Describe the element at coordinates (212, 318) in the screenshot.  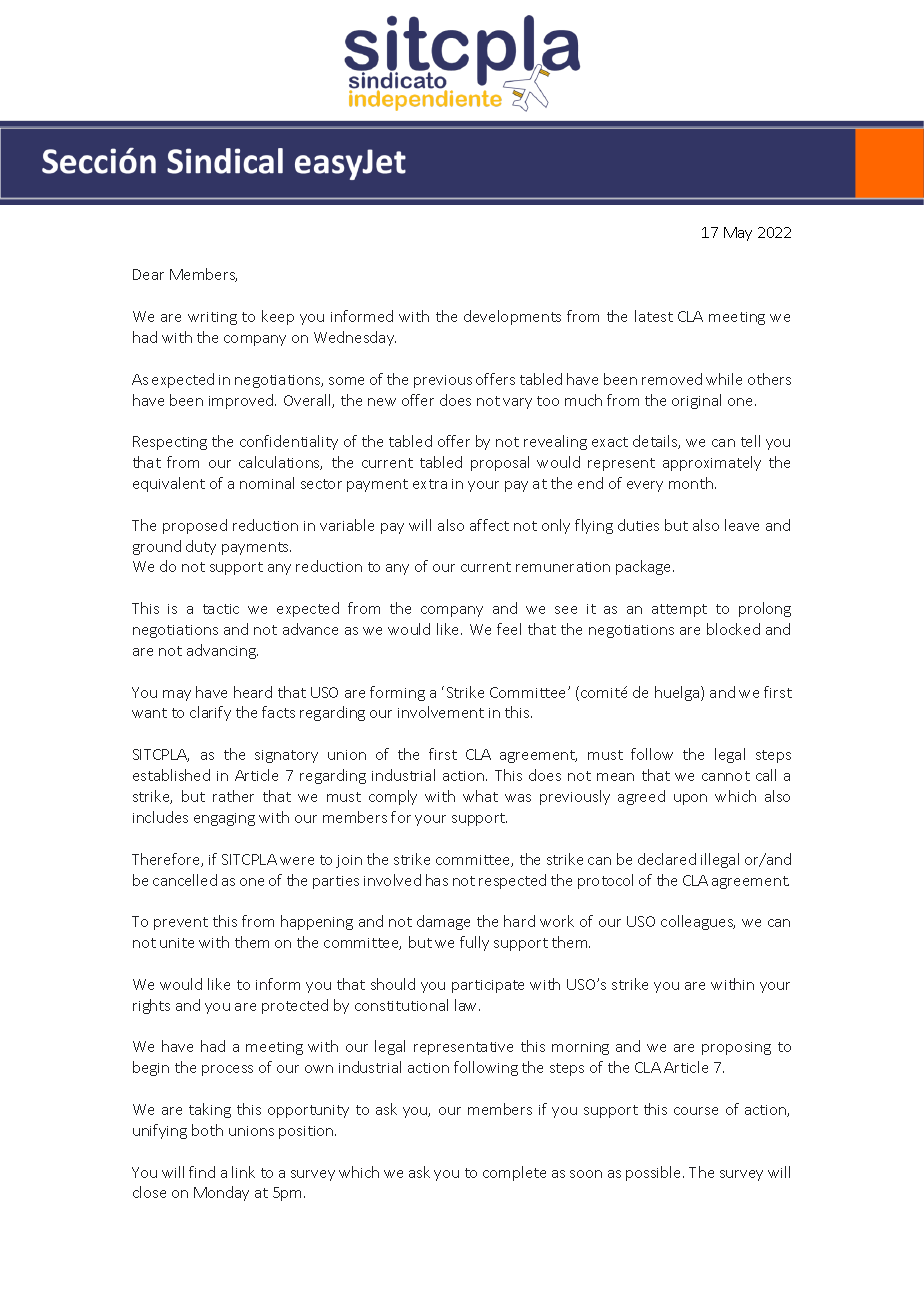
I see `writing` at that location.
